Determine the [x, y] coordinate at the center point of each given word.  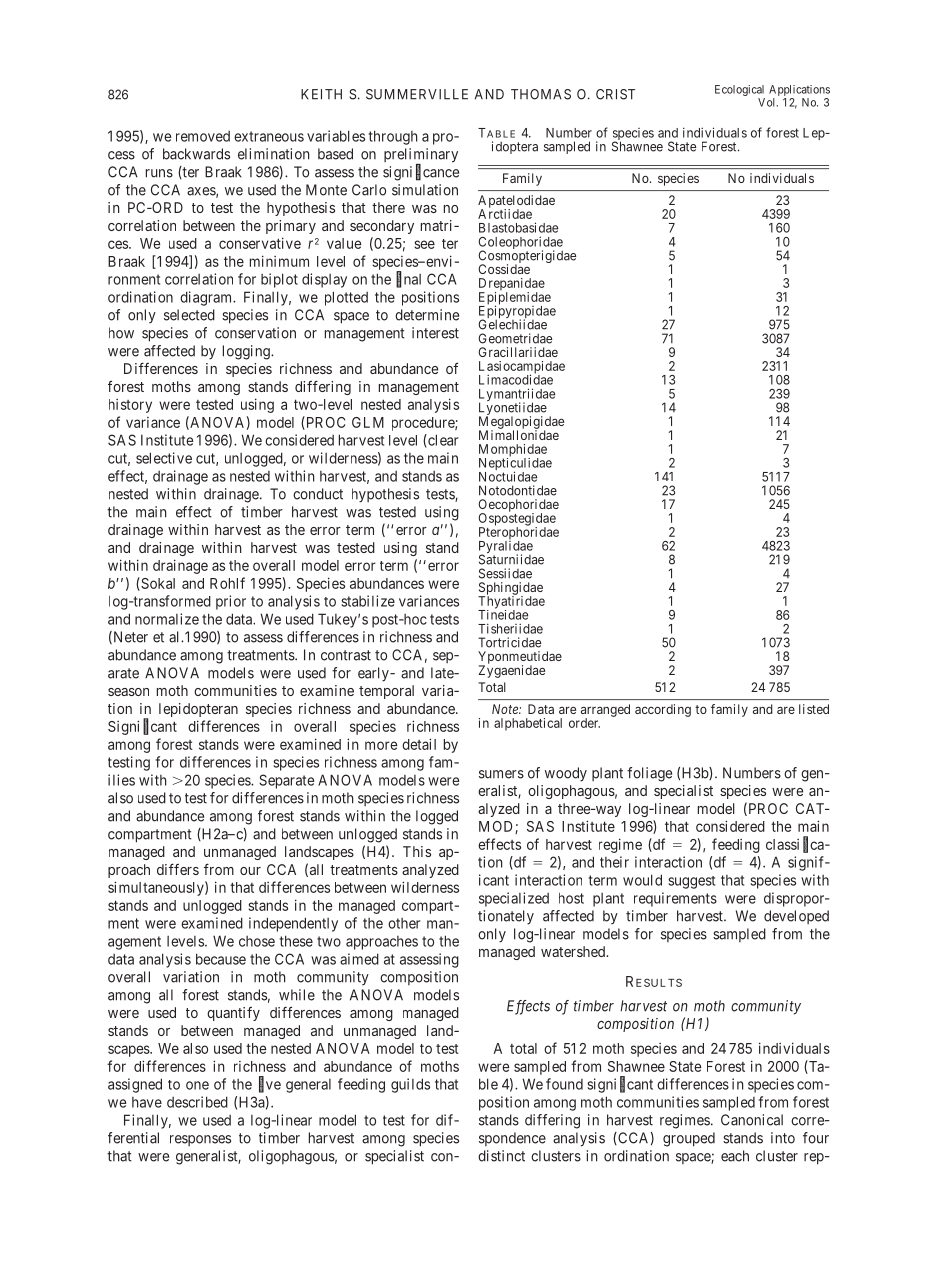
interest [435, 333]
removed [203, 136]
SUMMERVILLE [417, 94]
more [381, 745]
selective [164, 458]
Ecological [739, 90]
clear [442, 441]
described [197, 1102]
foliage [649, 774]
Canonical [752, 1120]
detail [419, 744]
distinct [501, 1156]
